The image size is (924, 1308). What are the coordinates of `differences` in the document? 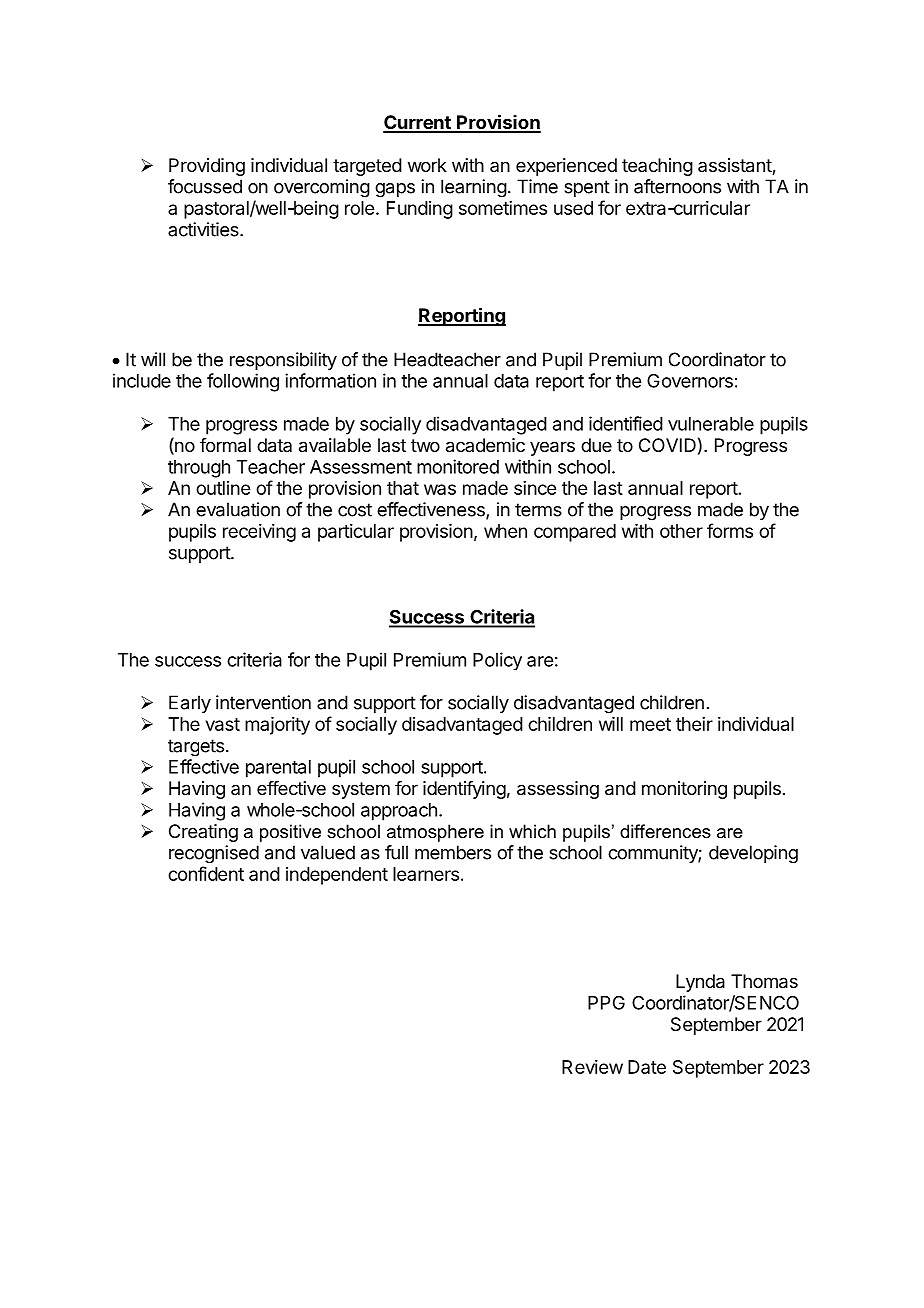 It's located at (665, 831).
